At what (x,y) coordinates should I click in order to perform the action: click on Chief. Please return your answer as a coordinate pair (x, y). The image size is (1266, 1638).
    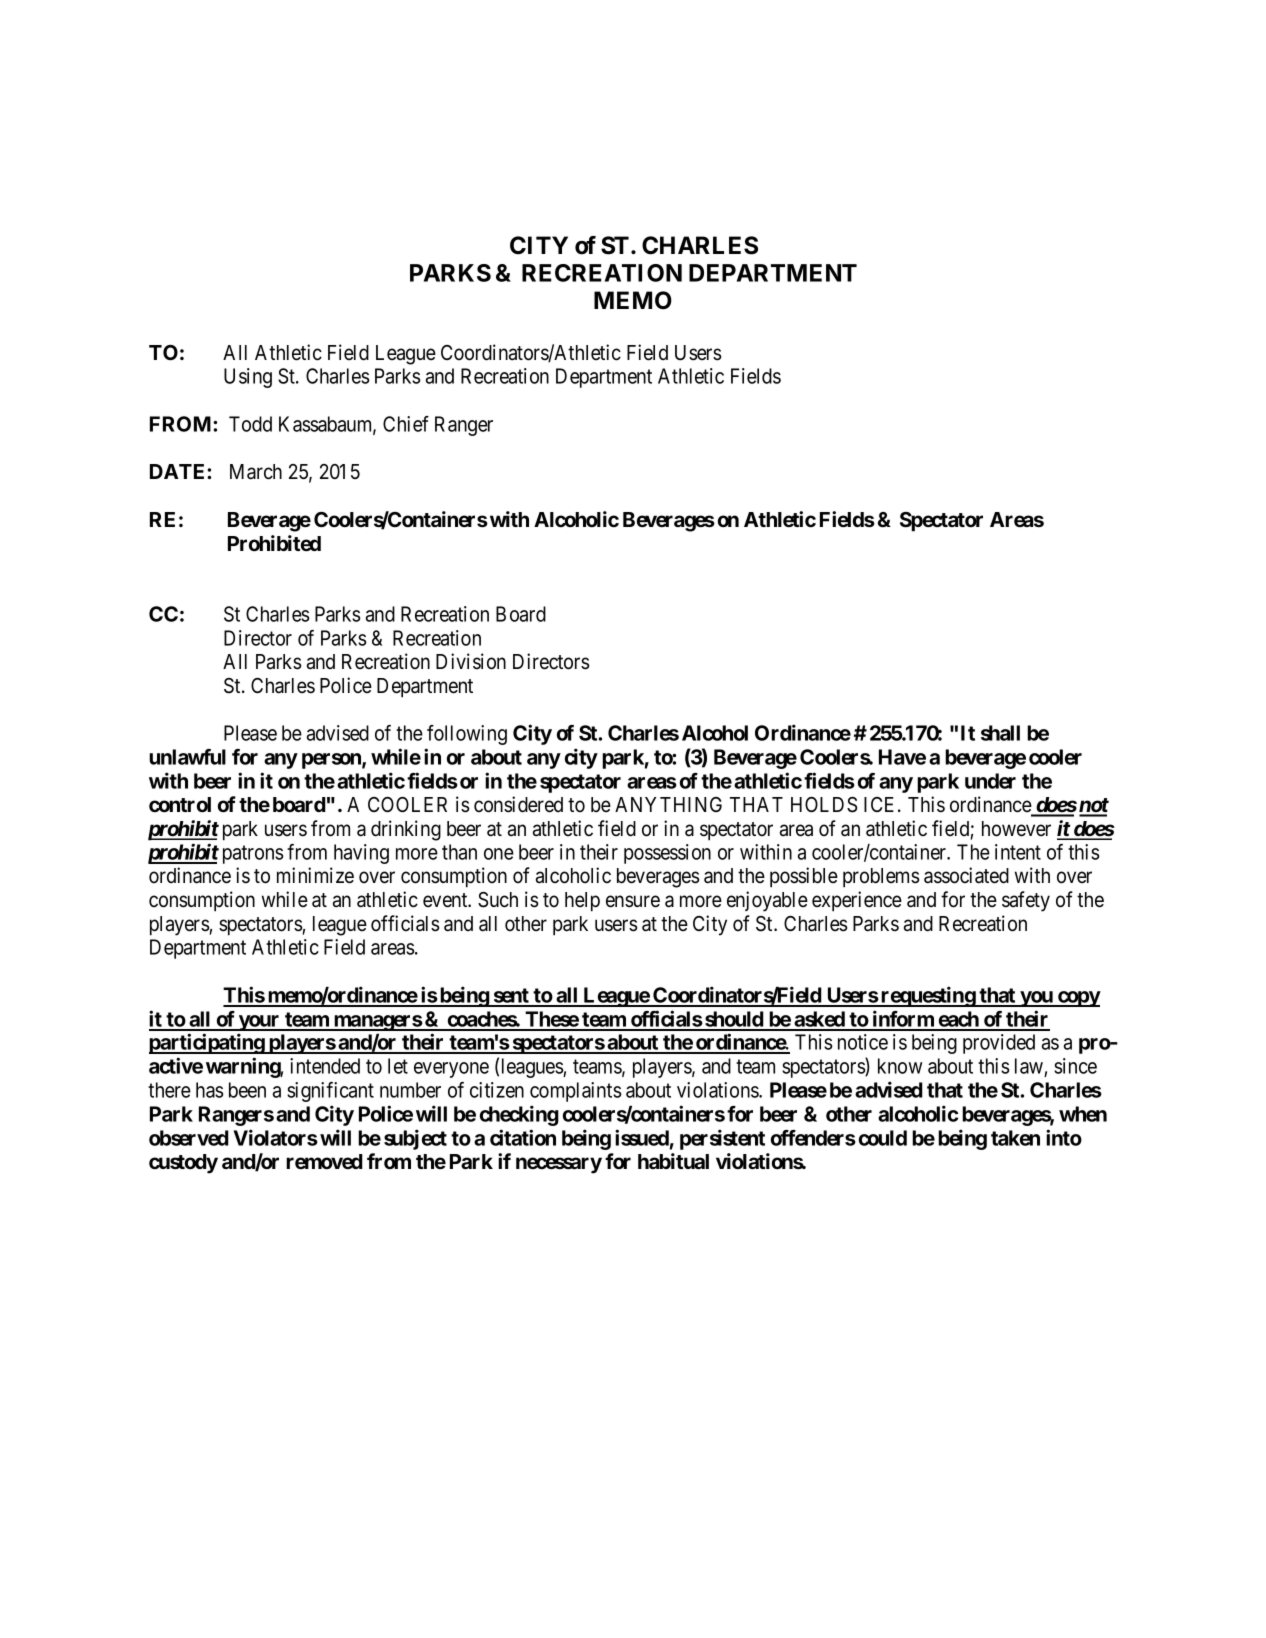
    Looking at the image, I should click on (406, 424).
